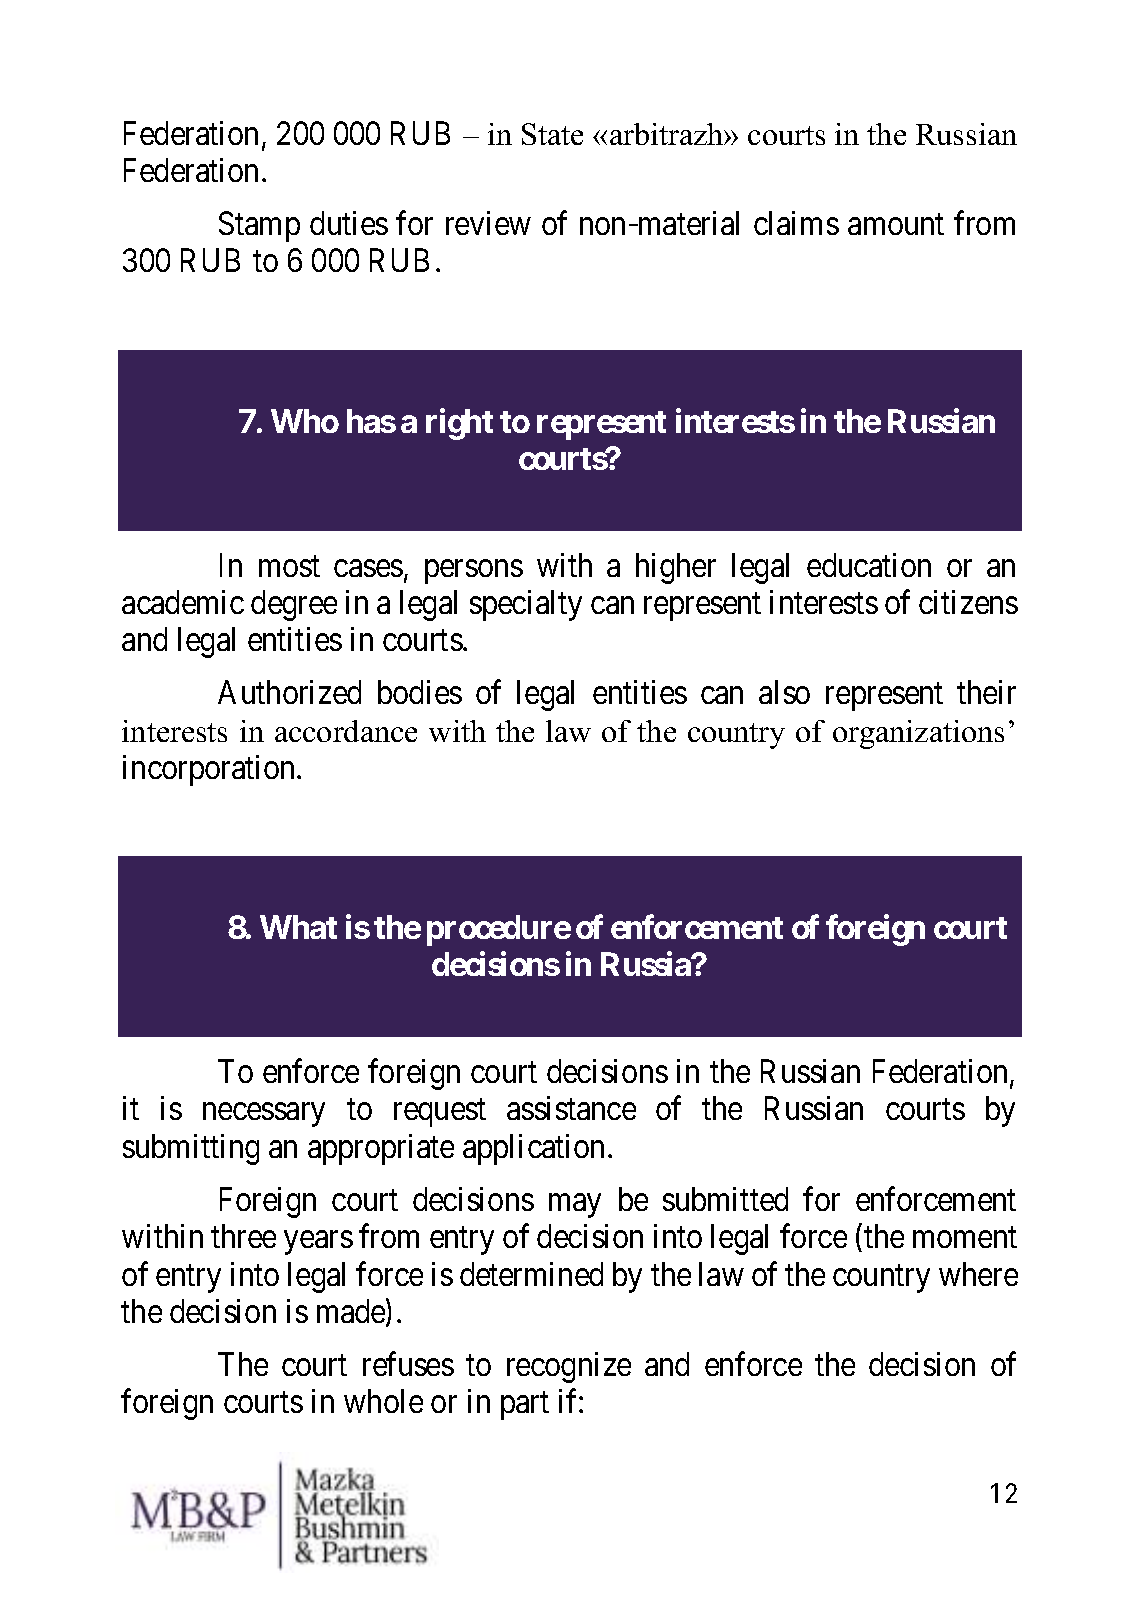  I want to click on assistance, so click(571, 1108).
